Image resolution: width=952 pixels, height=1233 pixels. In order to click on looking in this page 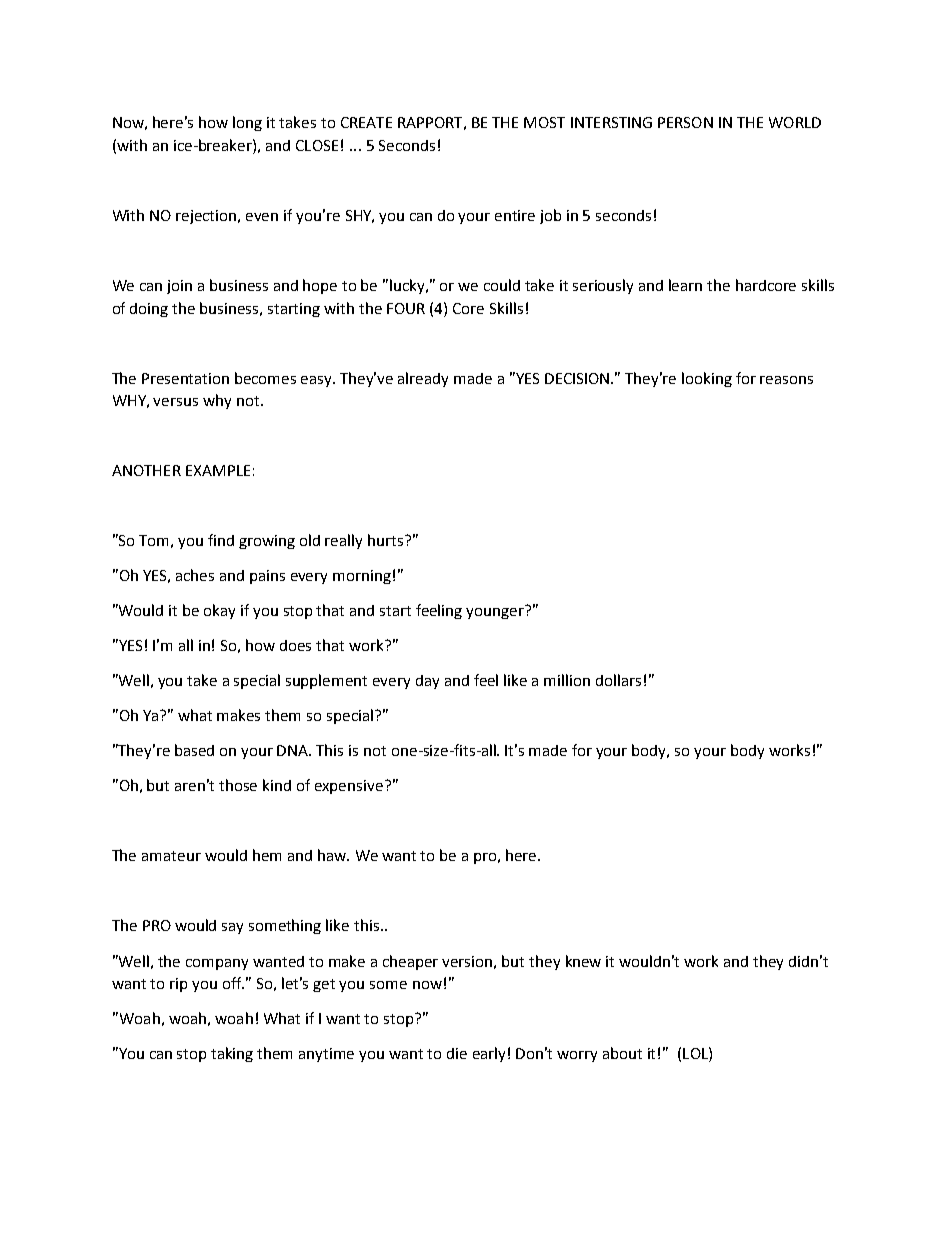, I will do `click(707, 379)`.
